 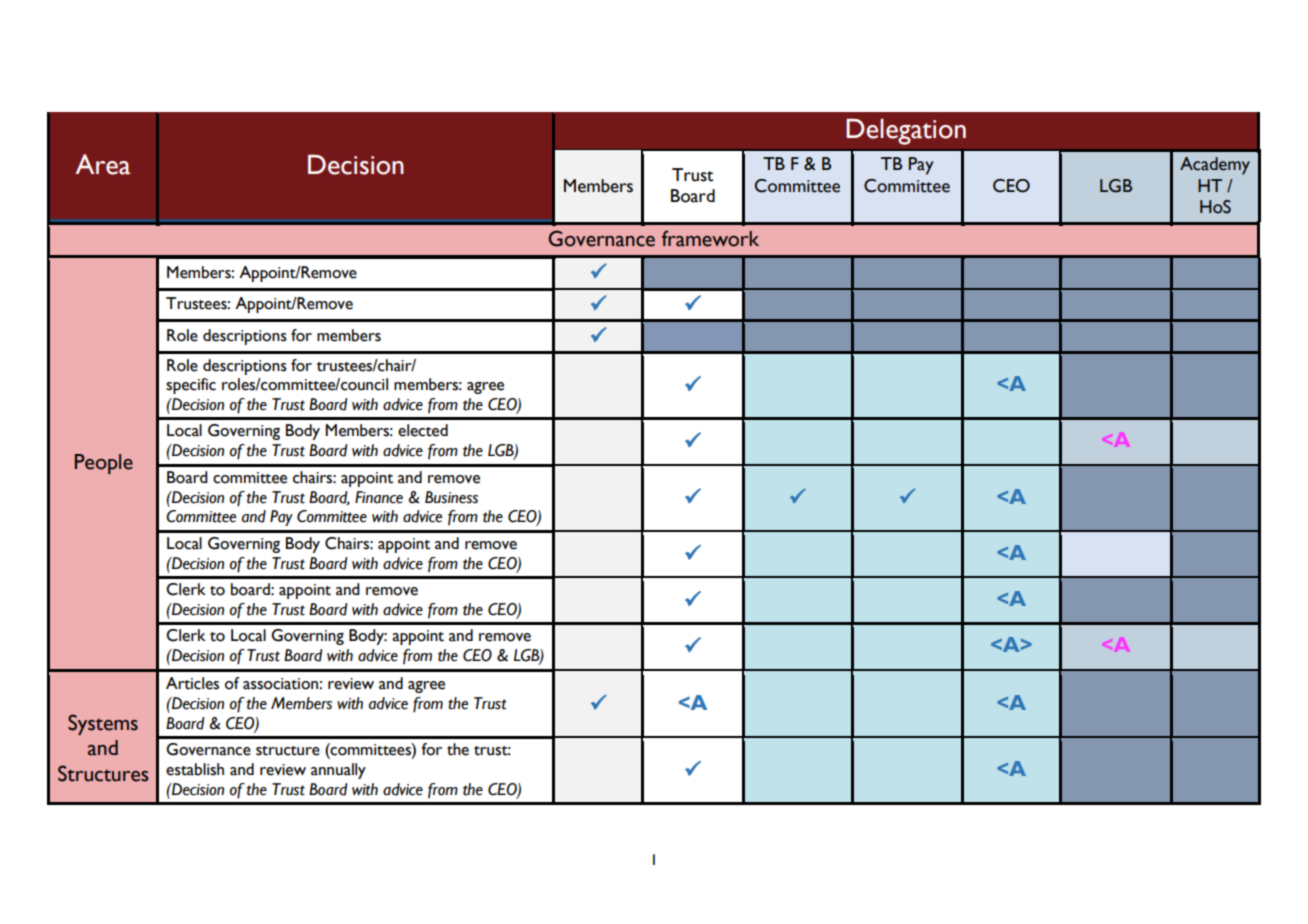 What do you see at coordinates (102, 164) in the screenshot?
I see `Area` at bounding box center [102, 164].
